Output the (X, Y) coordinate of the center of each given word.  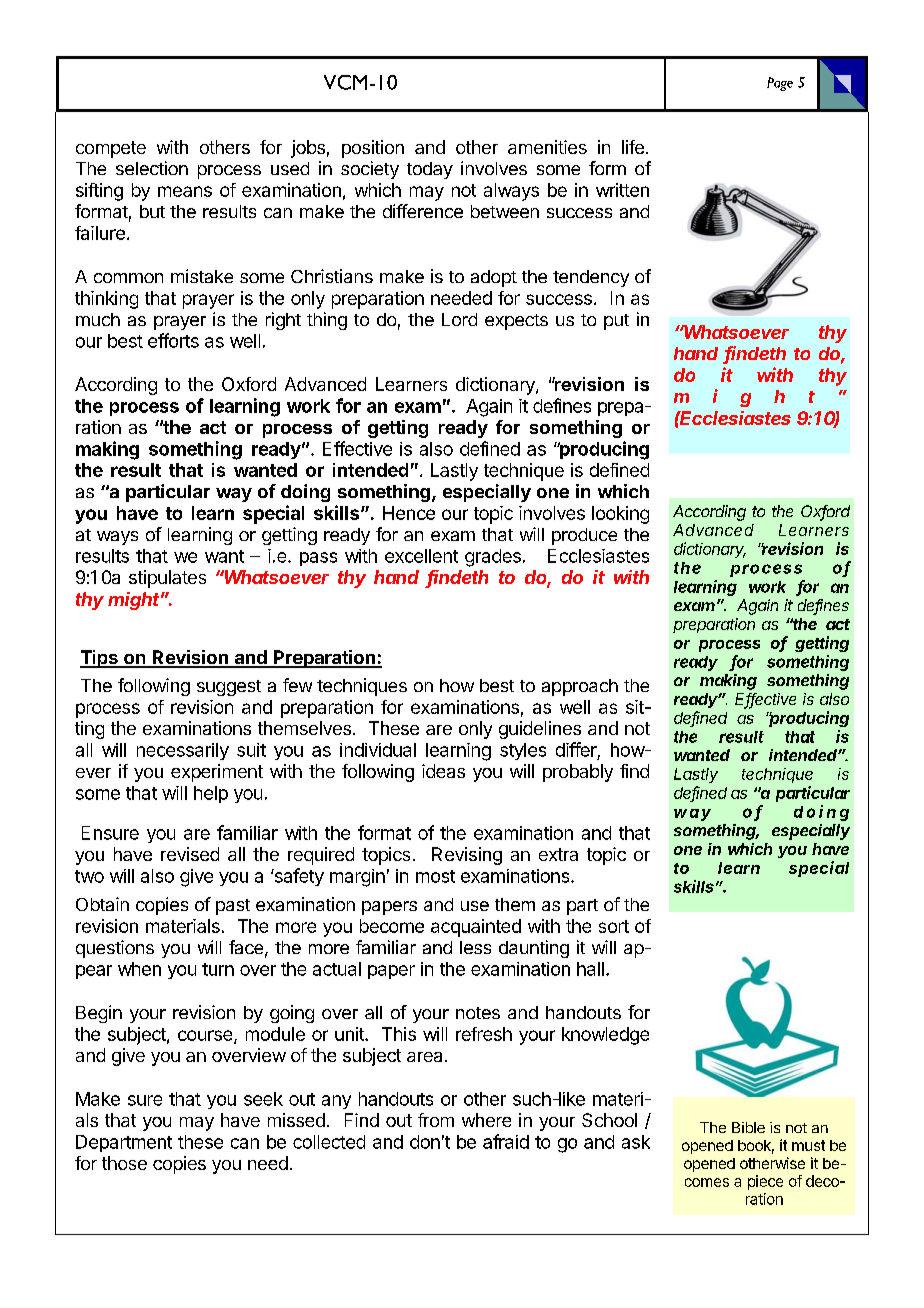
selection (152, 168)
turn (218, 969)
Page (780, 84)
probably (578, 773)
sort (614, 926)
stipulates (167, 579)
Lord (459, 319)
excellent (421, 556)
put (616, 322)
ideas (443, 771)
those (124, 1163)
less (475, 947)
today (430, 170)
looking (620, 515)
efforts (173, 340)
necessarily (183, 751)
